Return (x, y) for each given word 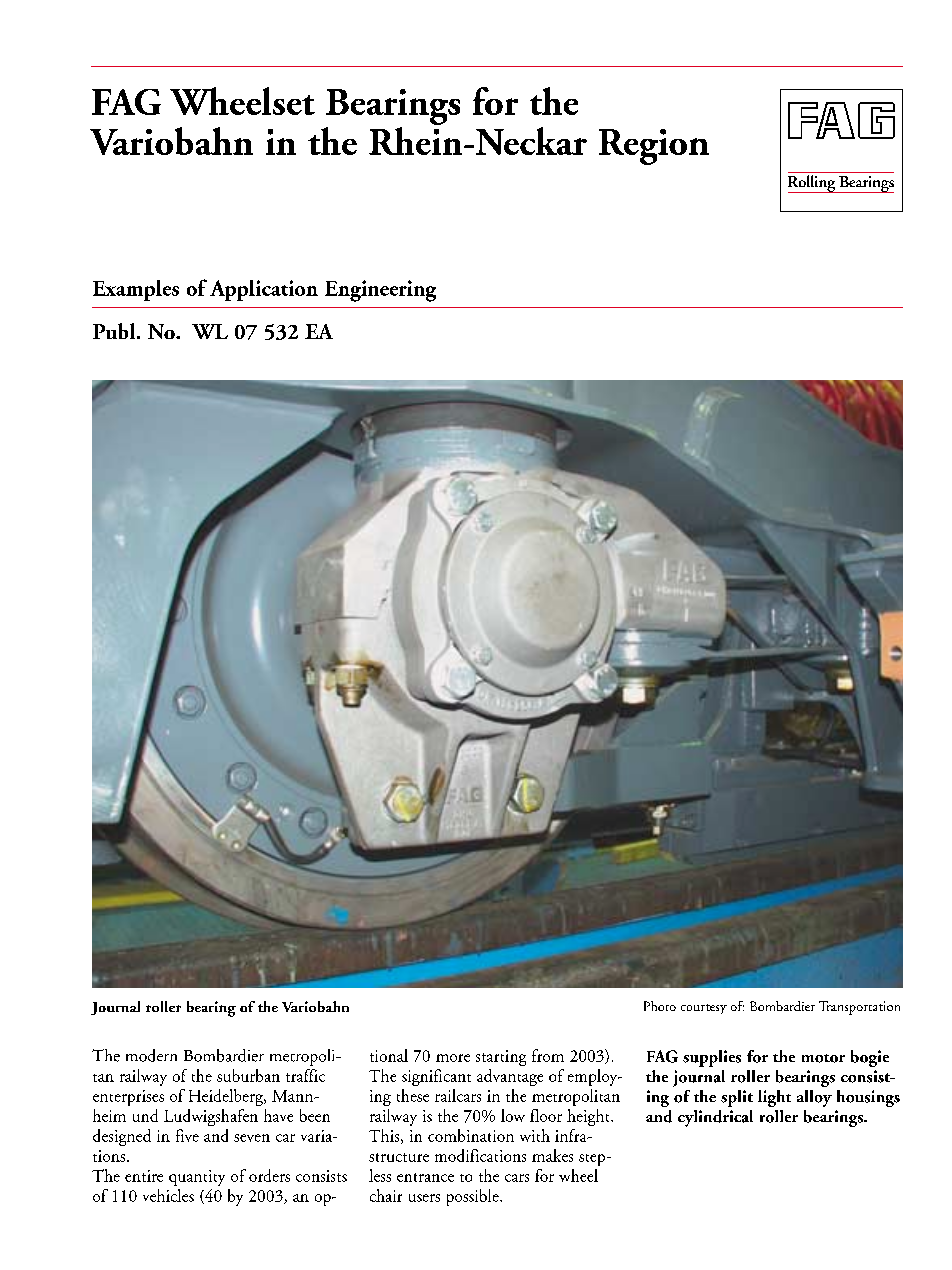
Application (264, 290)
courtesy (704, 1009)
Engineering (380, 291)
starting (501, 1058)
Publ (115, 331)
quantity (197, 1178)
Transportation (859, 1008)
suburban (248, 1075)
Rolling (813, 184)
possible (474, 1197)
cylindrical (715, 1118)
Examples (136, 290)
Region (654, 147)
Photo (660, 1006)
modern (151, 1055)
